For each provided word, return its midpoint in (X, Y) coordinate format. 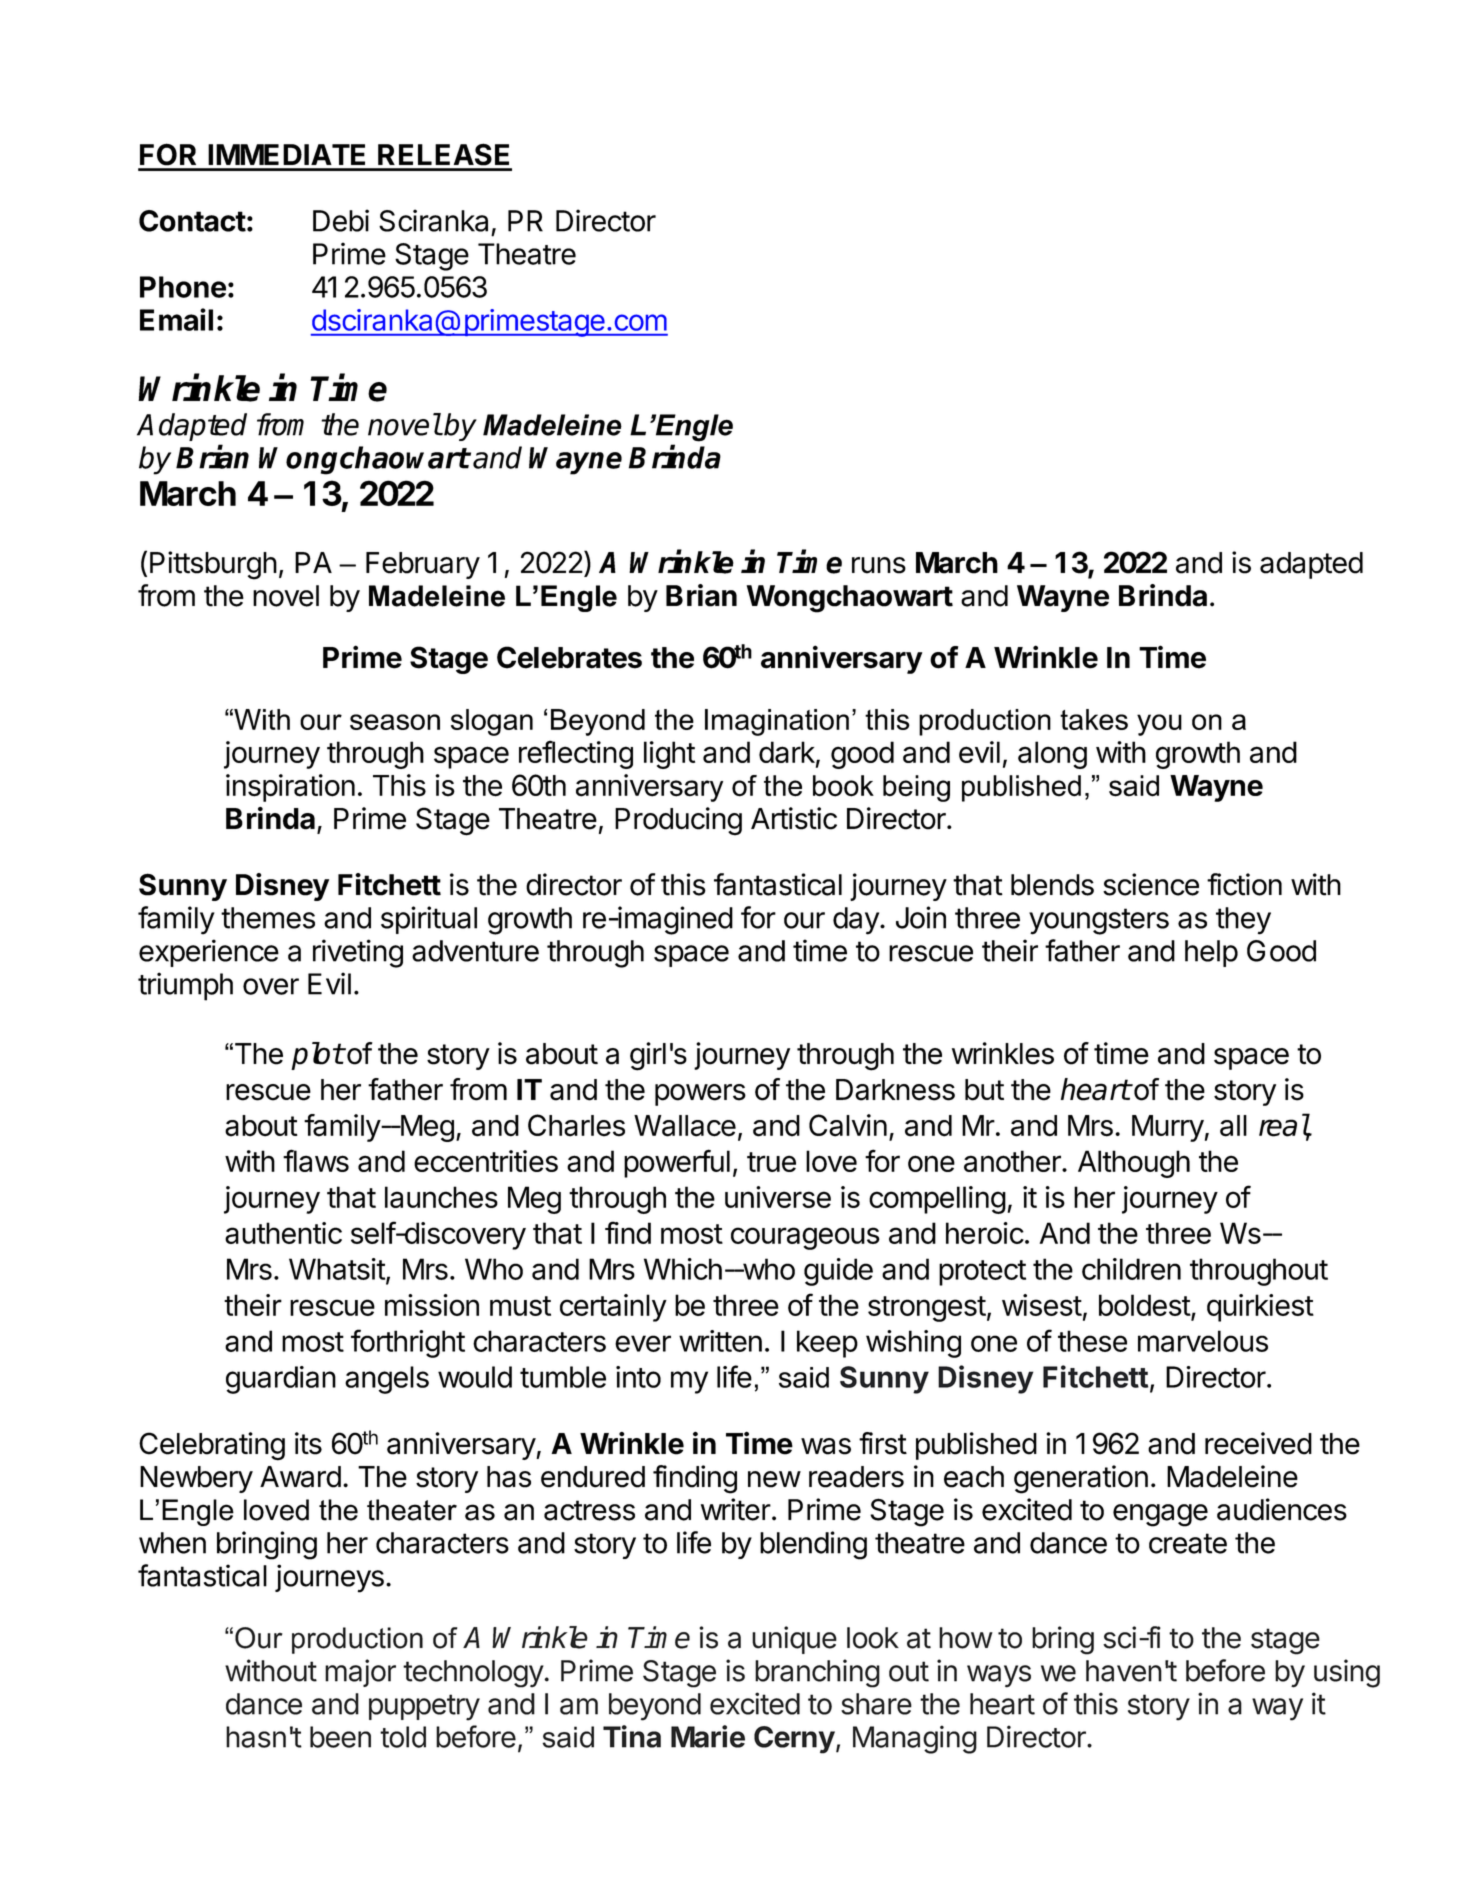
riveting (358, 953)
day (857, 921)
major (360, 1673)
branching (817, 1673)
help (1211, 953)
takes (1094, 719)
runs (879, 565)
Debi (341, 220)
